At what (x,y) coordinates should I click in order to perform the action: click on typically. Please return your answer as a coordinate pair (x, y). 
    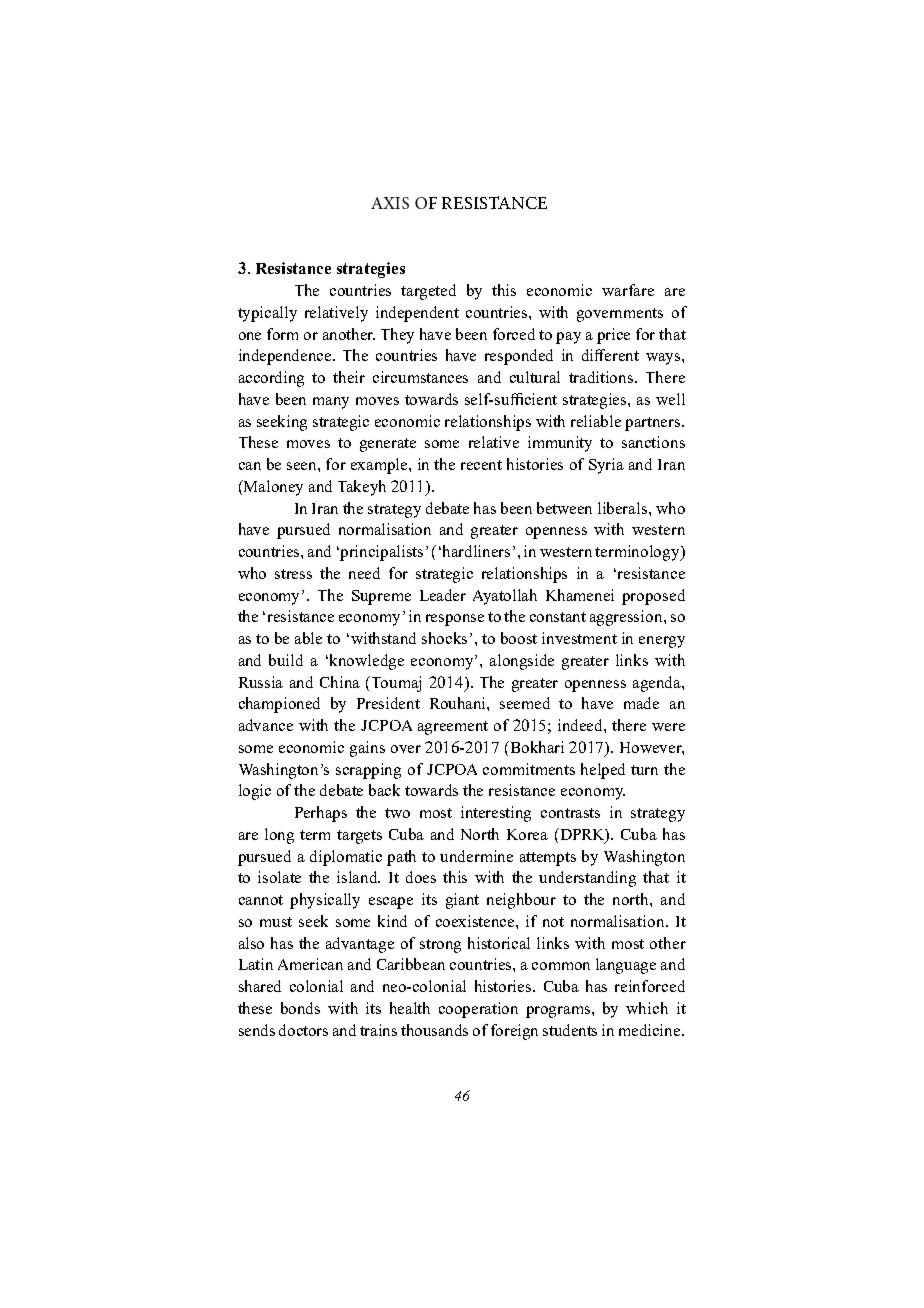
    Looking at the image, I should click on (267, 314).
